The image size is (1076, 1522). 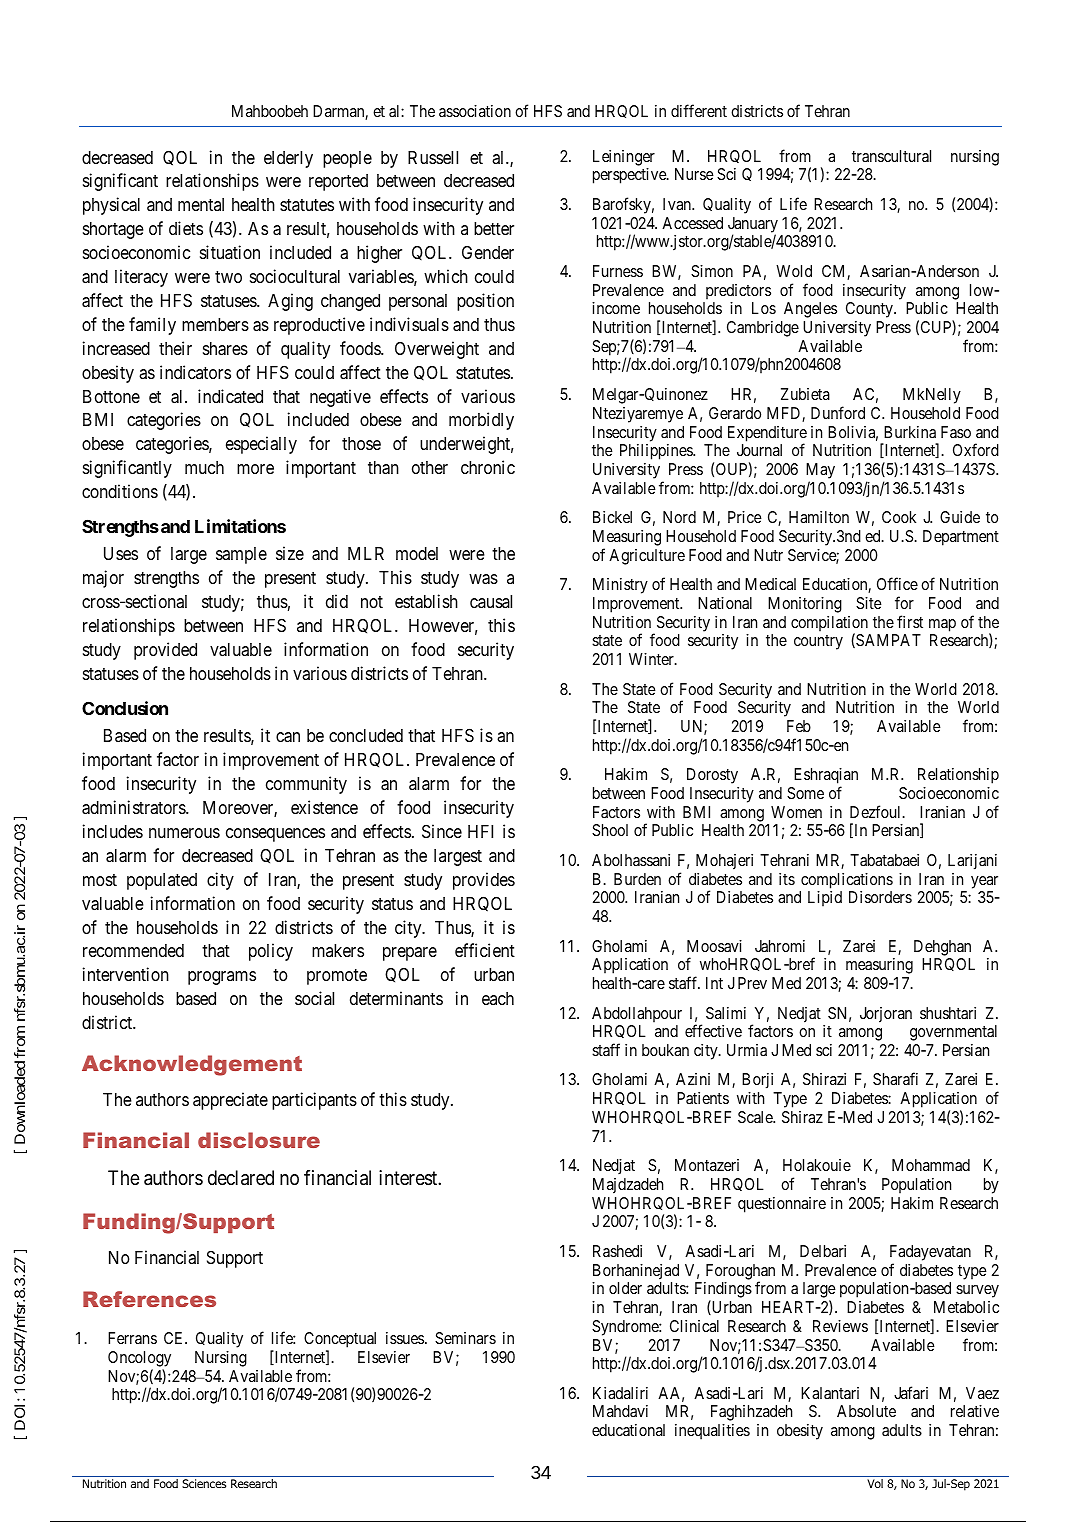 What do you see at coordinates (491, 601) in the screenshot?
I see `causal` at bounding box center [491, 601].
